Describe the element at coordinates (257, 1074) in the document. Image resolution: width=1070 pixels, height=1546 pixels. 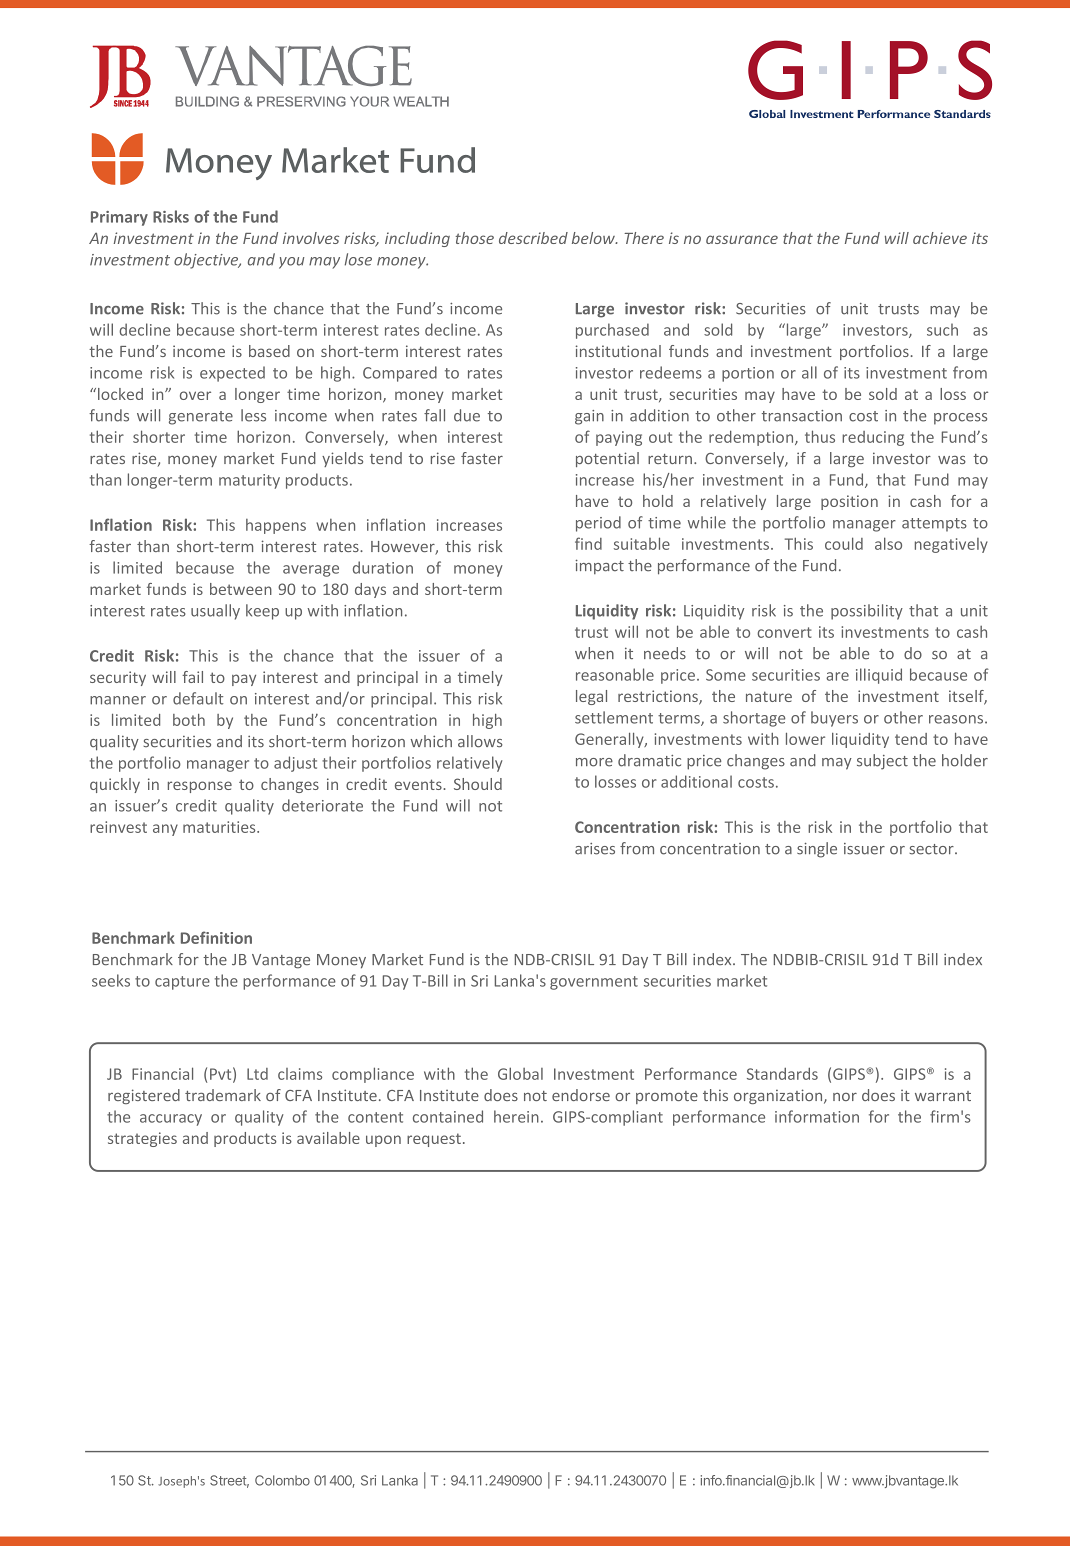
I see `Ltd` at that location.
